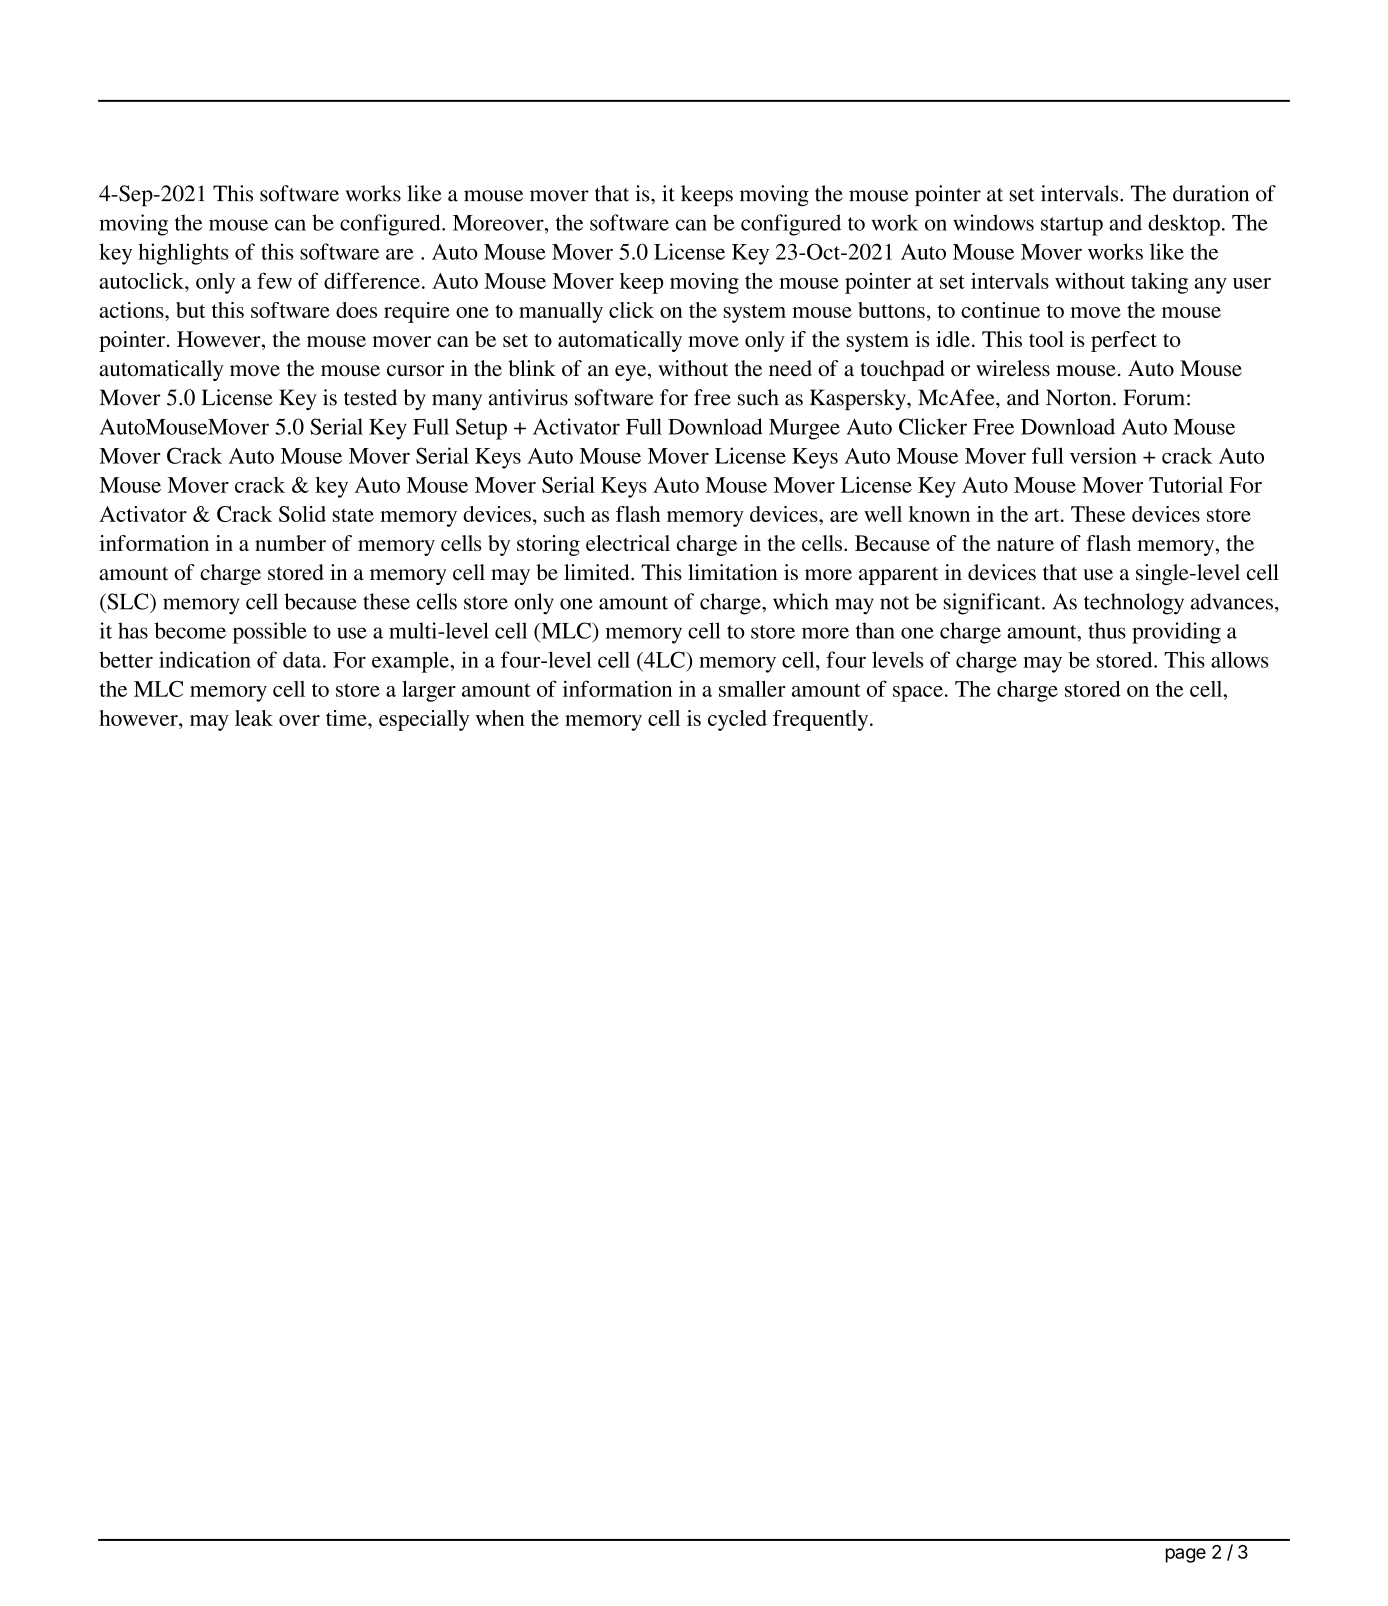 Image resolution: width=1388 pixels, height=1606 pixels. Describe the element at coordinates (822, 720) in the screenshot. I see `frequently` at that location.
